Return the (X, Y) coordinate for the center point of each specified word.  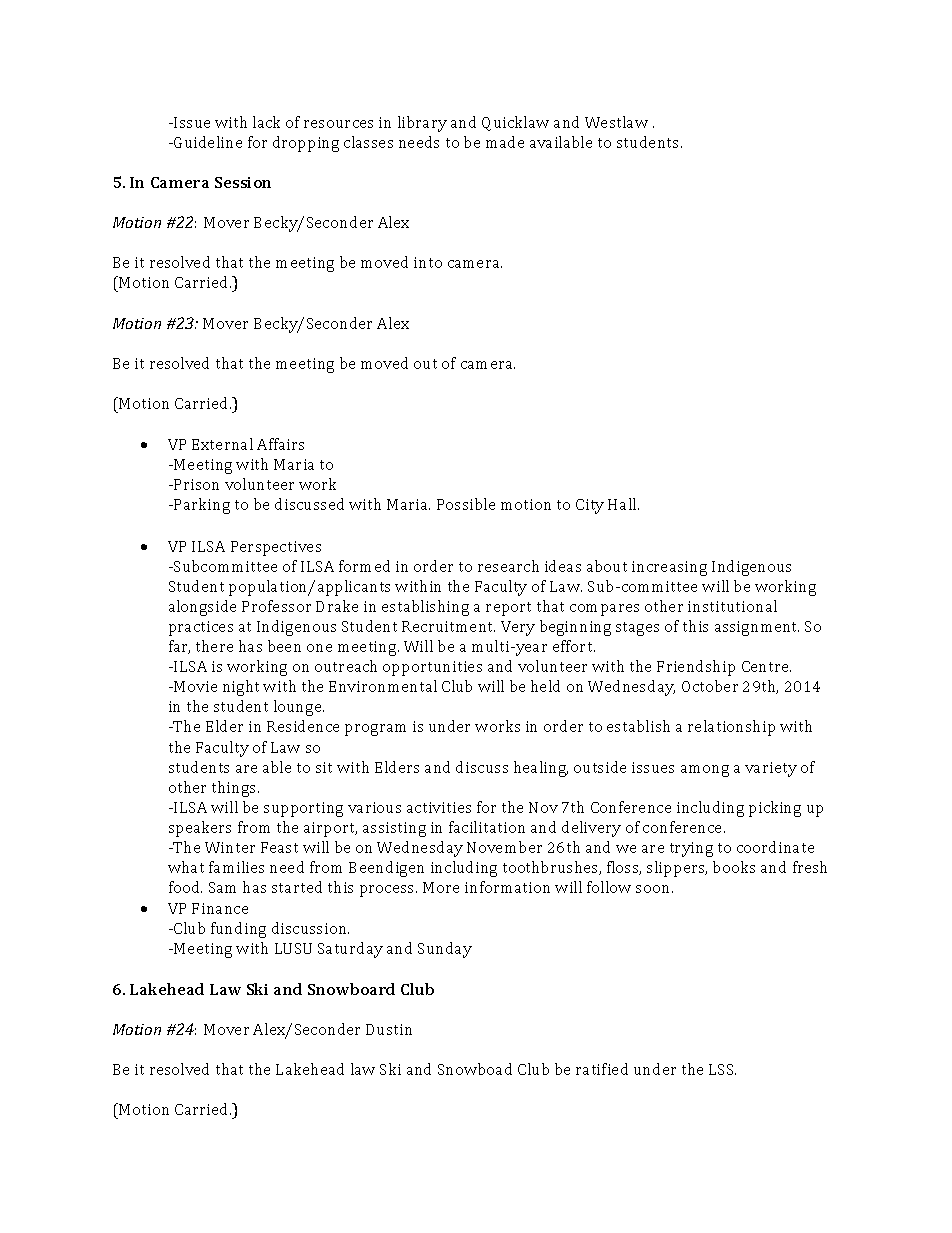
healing (541, 769)
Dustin (389, 1029)
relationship (731, 728)
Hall (623, 504)
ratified (602, 1069)
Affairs (280, 444)
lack (266, 122)
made (505, 142)
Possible (466, 504)
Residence (303, 726)
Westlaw (616, 122)
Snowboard (351, 989)
